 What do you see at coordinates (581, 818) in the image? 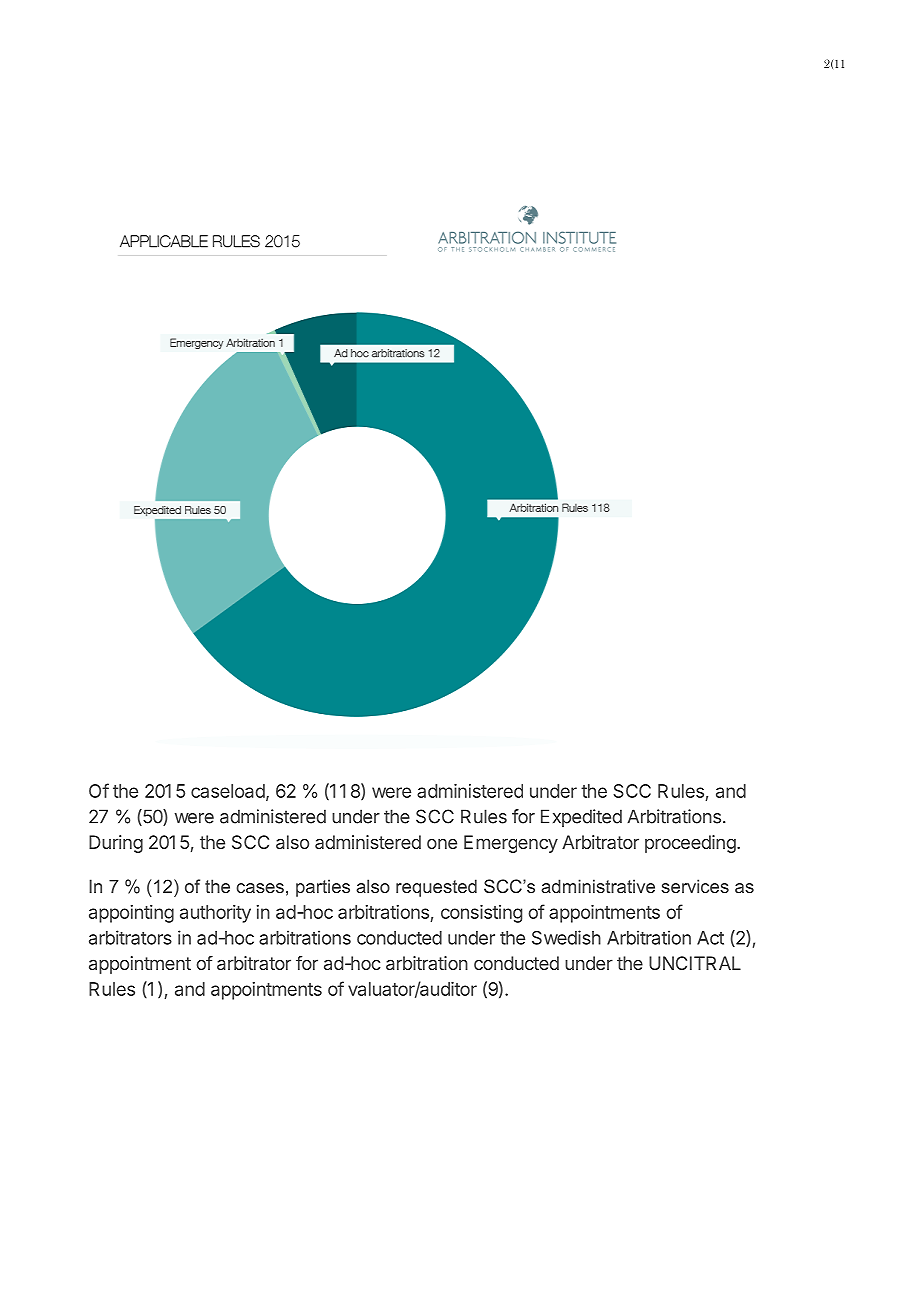
I see `Expedited` at bounding box center [581, 818].
